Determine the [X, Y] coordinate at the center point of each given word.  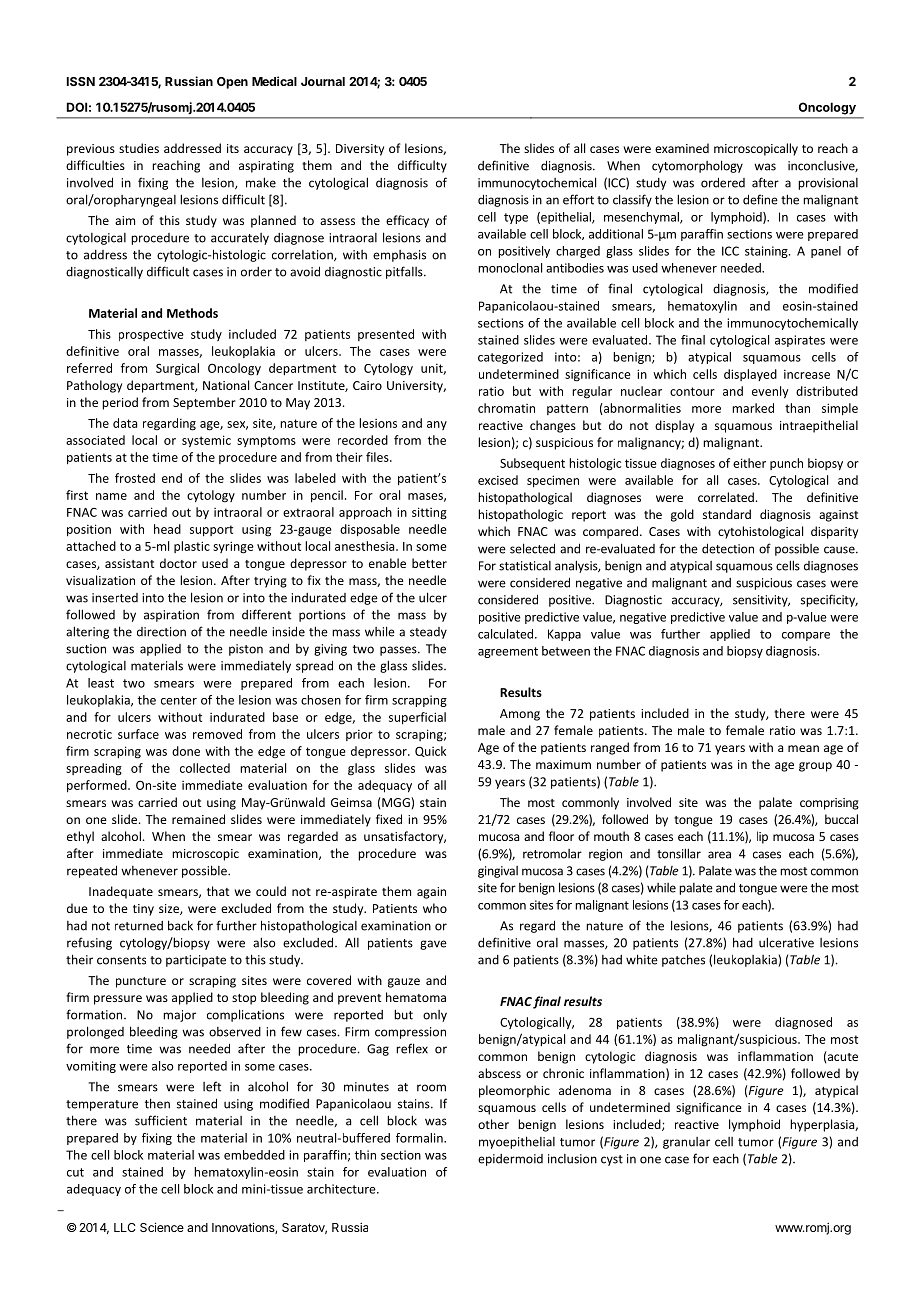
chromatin [506, 408]
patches [683, 960]
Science [162, 1227]
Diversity [360, 150]
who [435, 908]
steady [428, 633]
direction [161, 632]
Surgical [177, 369]
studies [139, 148]
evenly [770, 392]
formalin [420, 1138]
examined [682, 148]
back [180, 925]
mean [803, 748]
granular [686, 1143]
